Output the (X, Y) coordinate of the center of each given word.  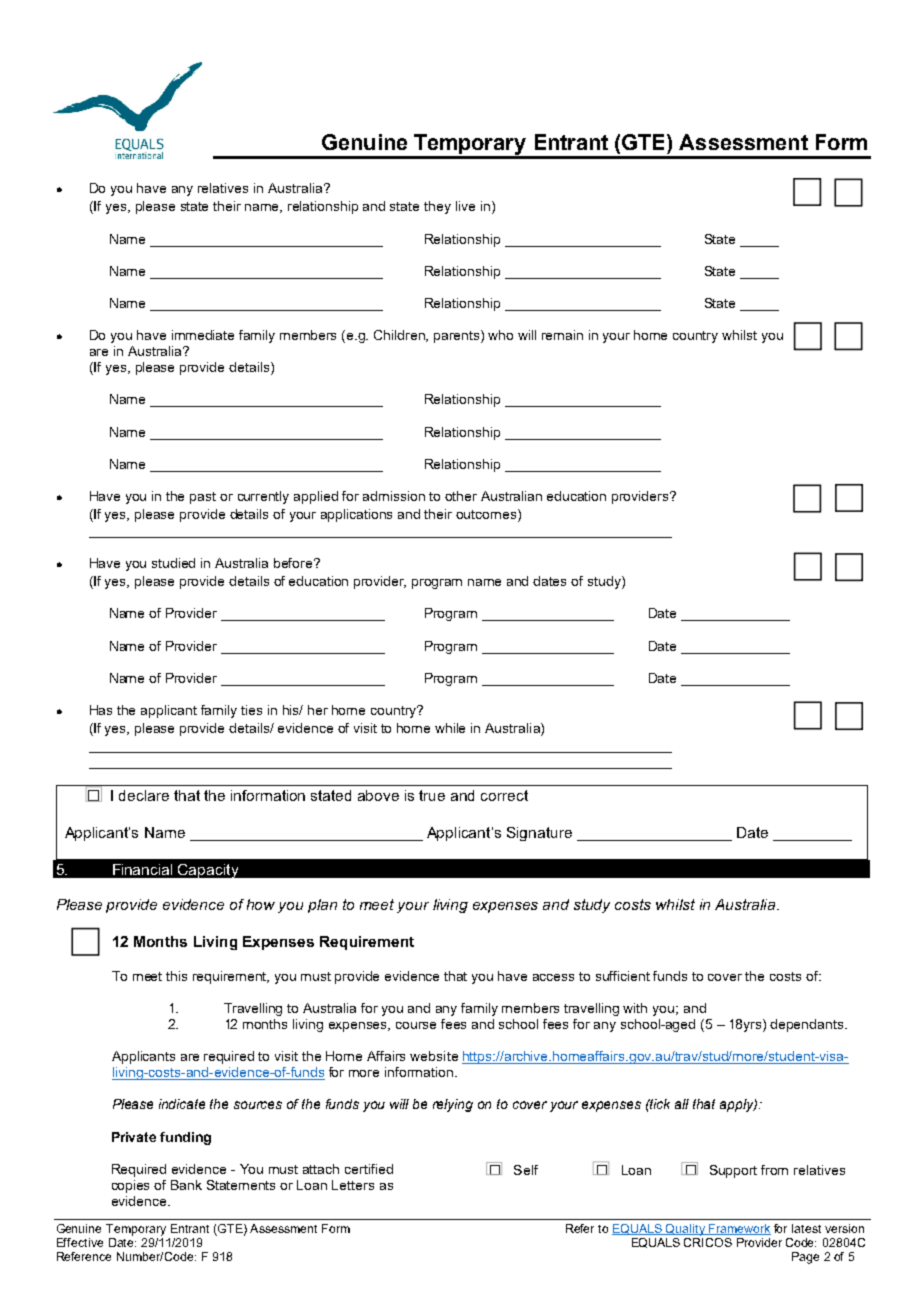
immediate (203, 335)
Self (526, 1170)
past (203, 498)
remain (562, 335)
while (450, 728)
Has (101, 710)
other (461, 496)
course (416, 1025)
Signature (539, 834)
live (465, 206)
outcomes (487, 515)
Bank (186, 1185)
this (176, 976)
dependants (808, 1025)
